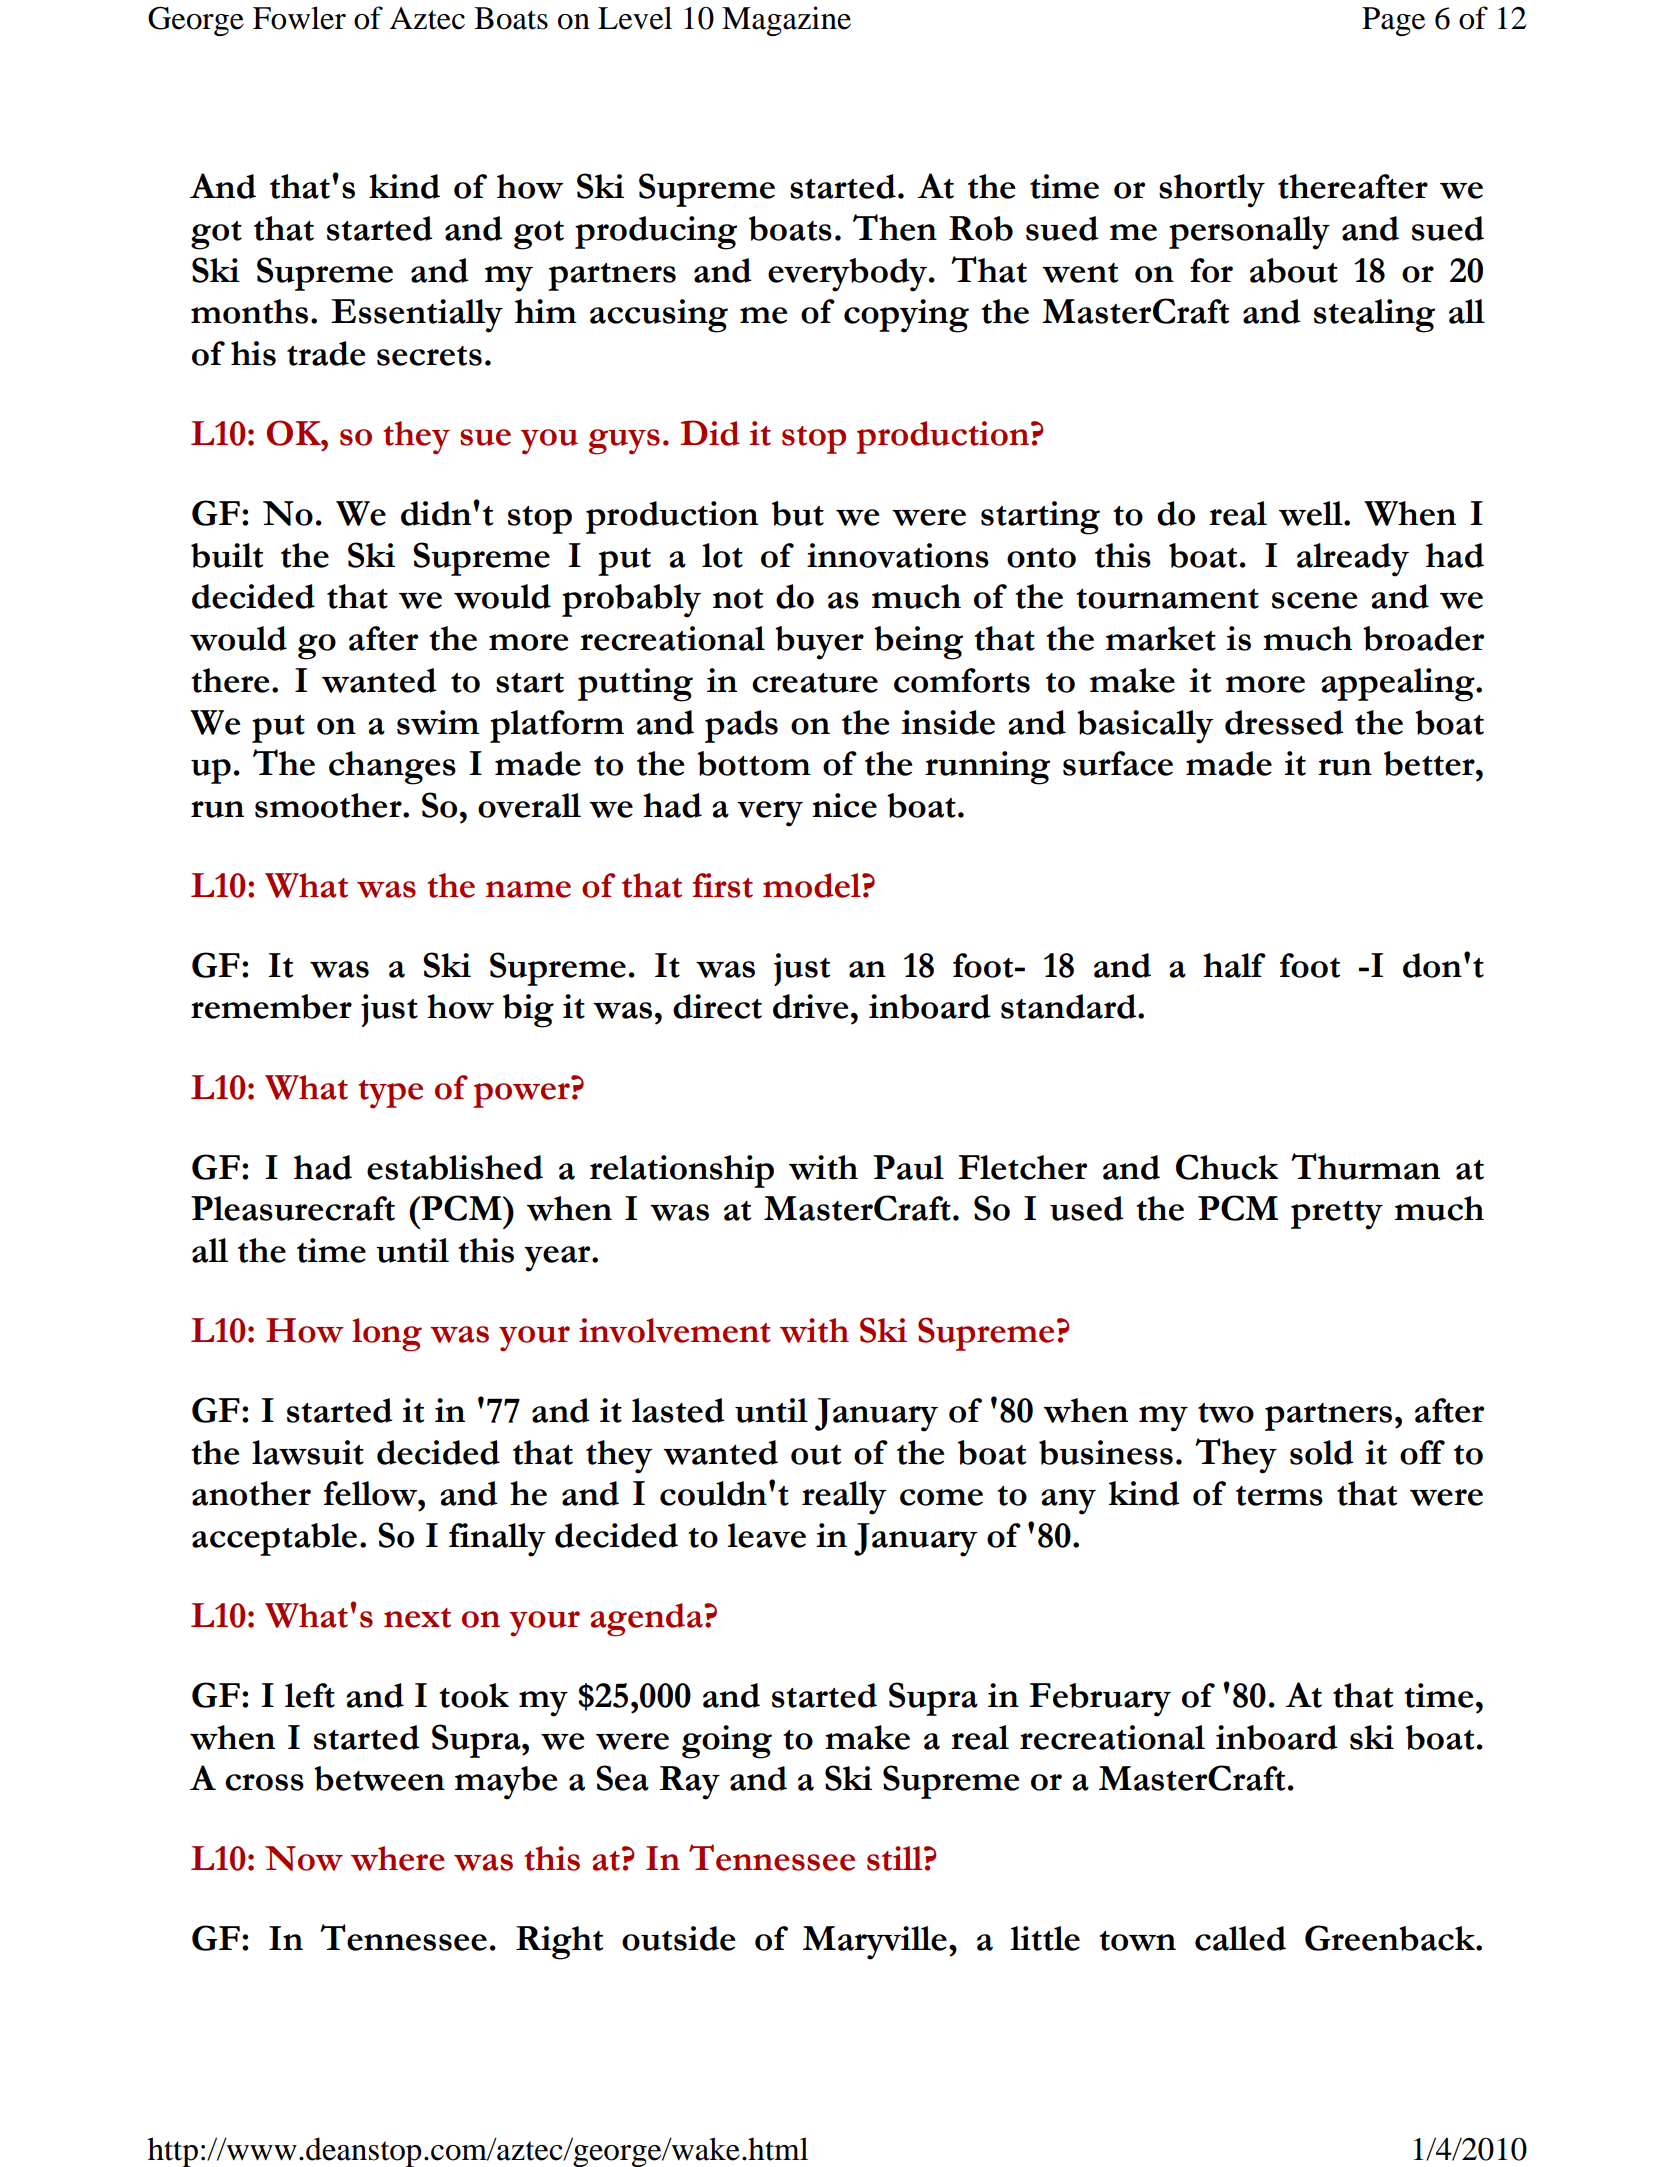 This screenshot has height=2167, width=1675. I want to click on swim, so click(438, 722).
